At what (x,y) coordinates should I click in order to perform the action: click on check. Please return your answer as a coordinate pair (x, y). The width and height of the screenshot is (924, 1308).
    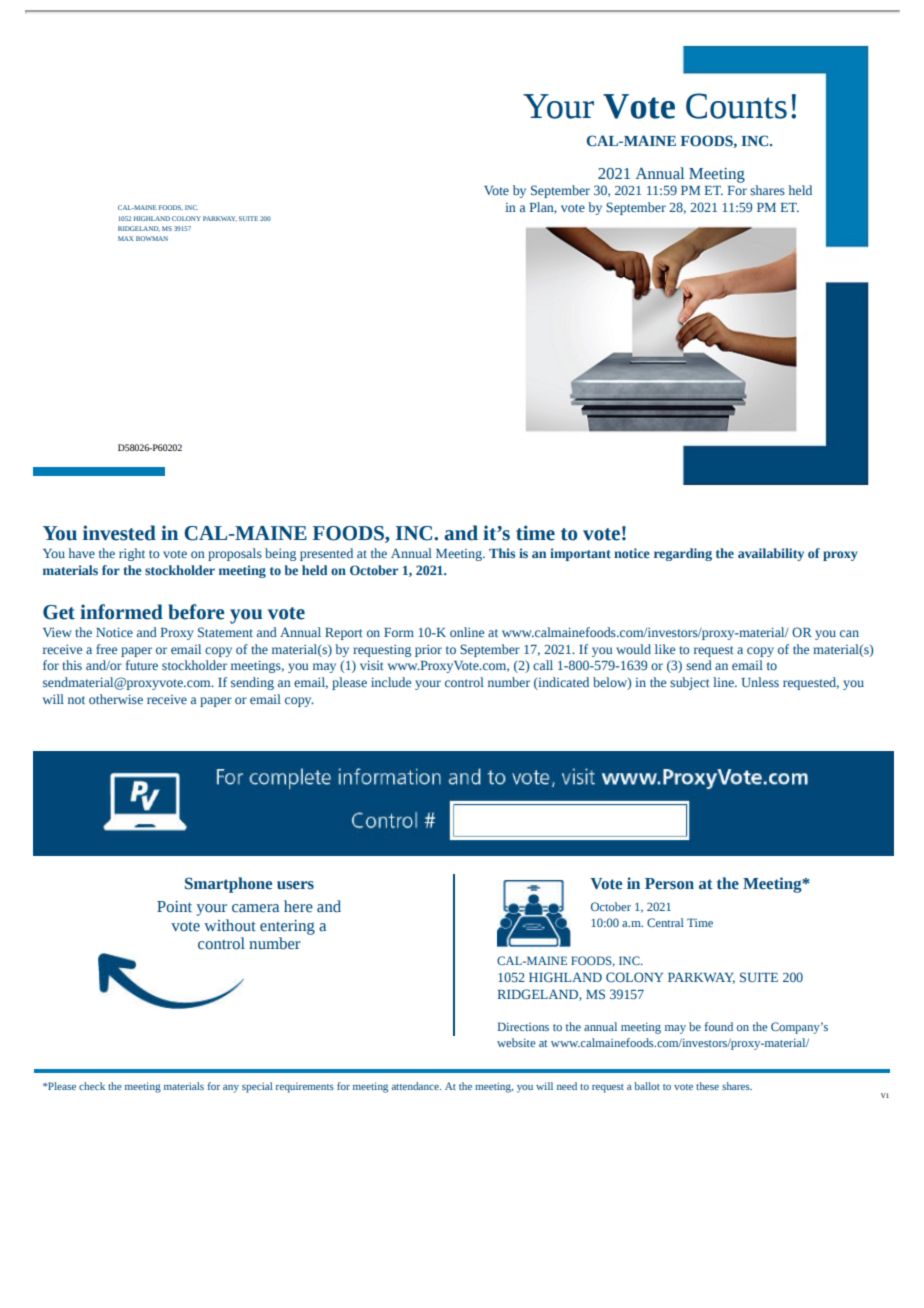
    Looking at the image, I should click on (92, 1086).
